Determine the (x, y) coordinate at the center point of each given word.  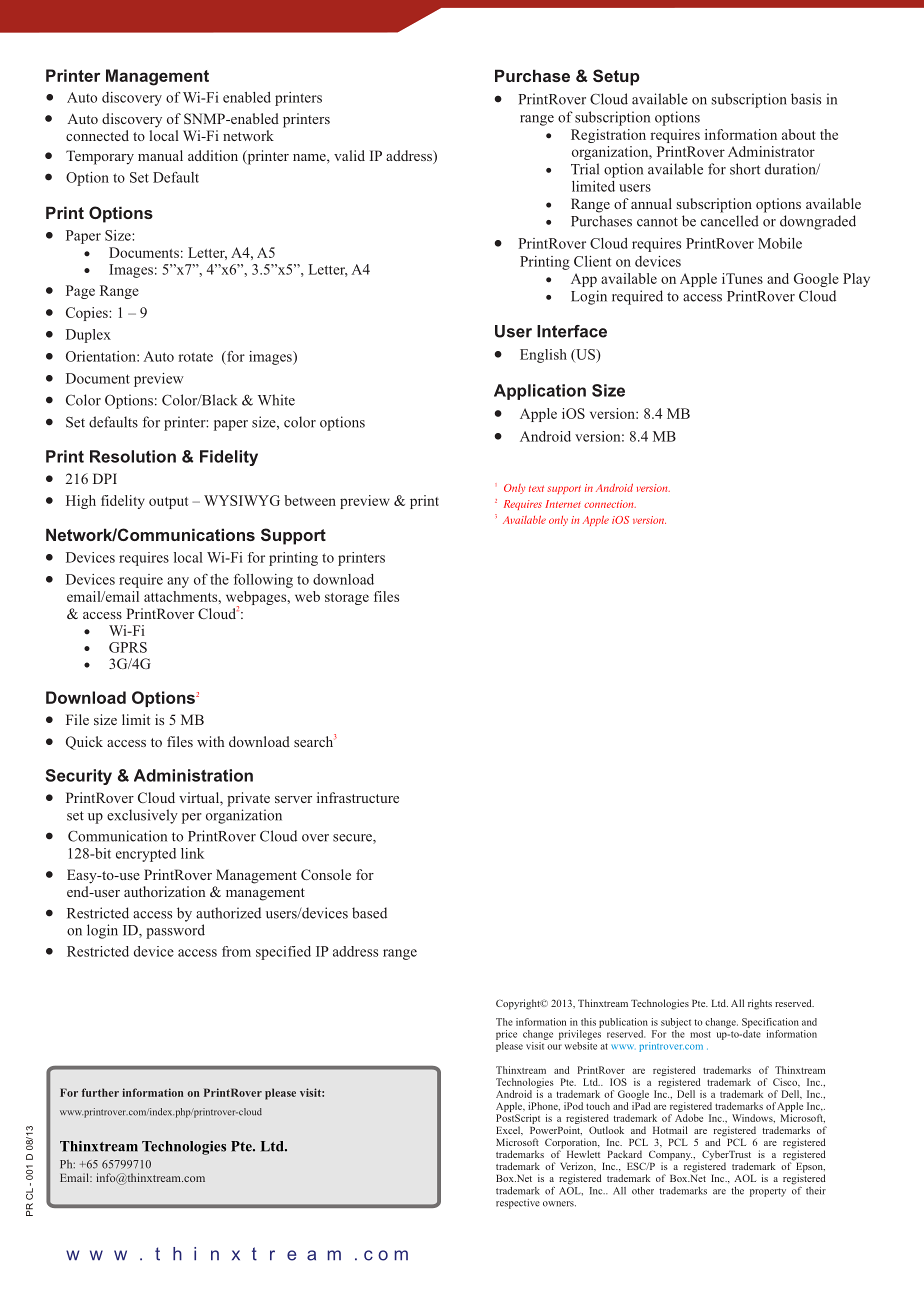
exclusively (142, 816)
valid (349, 155)
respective (518, 1204)
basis (806, 99)
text (536, 488)
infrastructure (358, 797)
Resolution (133, 456)
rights (760, 1004)
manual (160, 155)
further (100, 1092)
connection (610, 504)
